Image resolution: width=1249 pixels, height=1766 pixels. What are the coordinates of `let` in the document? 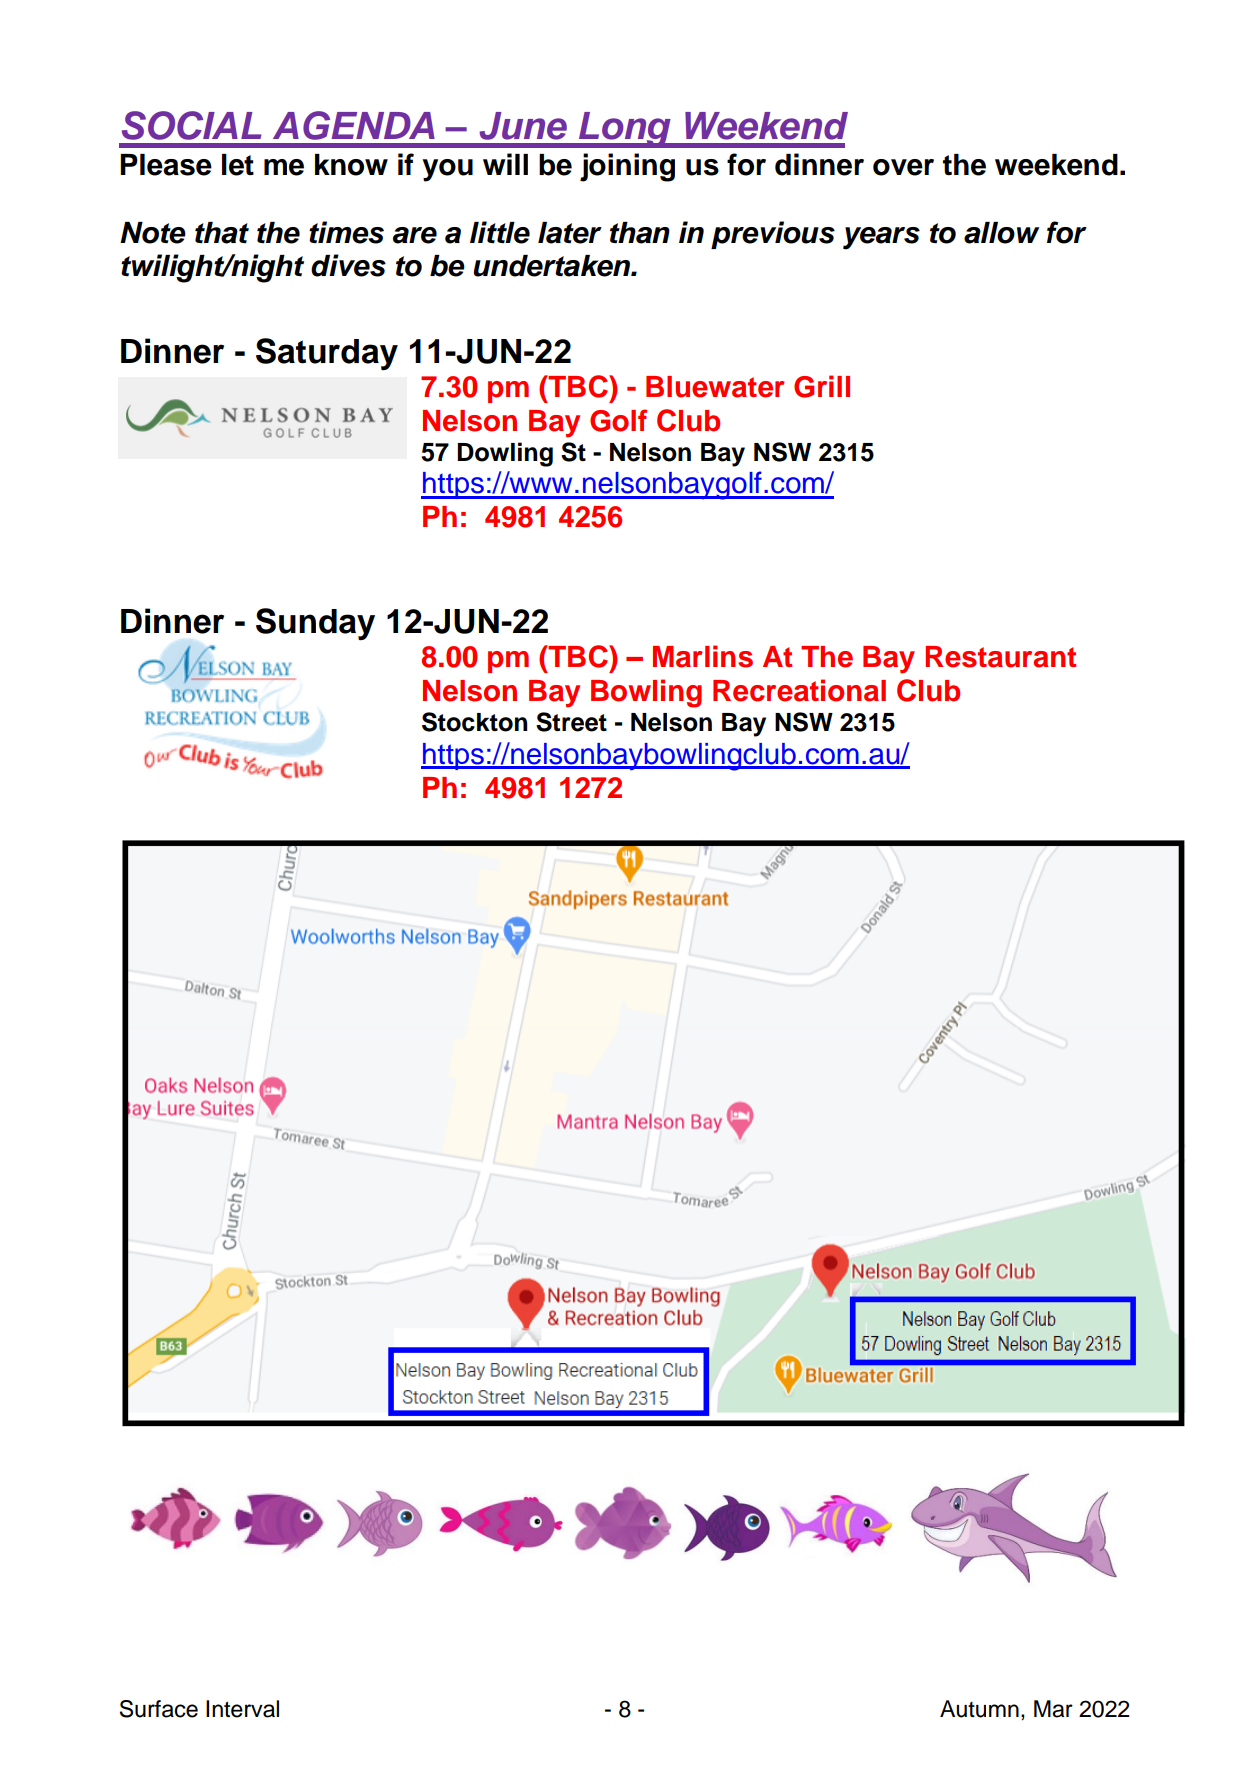 It's located at (238, 165).
